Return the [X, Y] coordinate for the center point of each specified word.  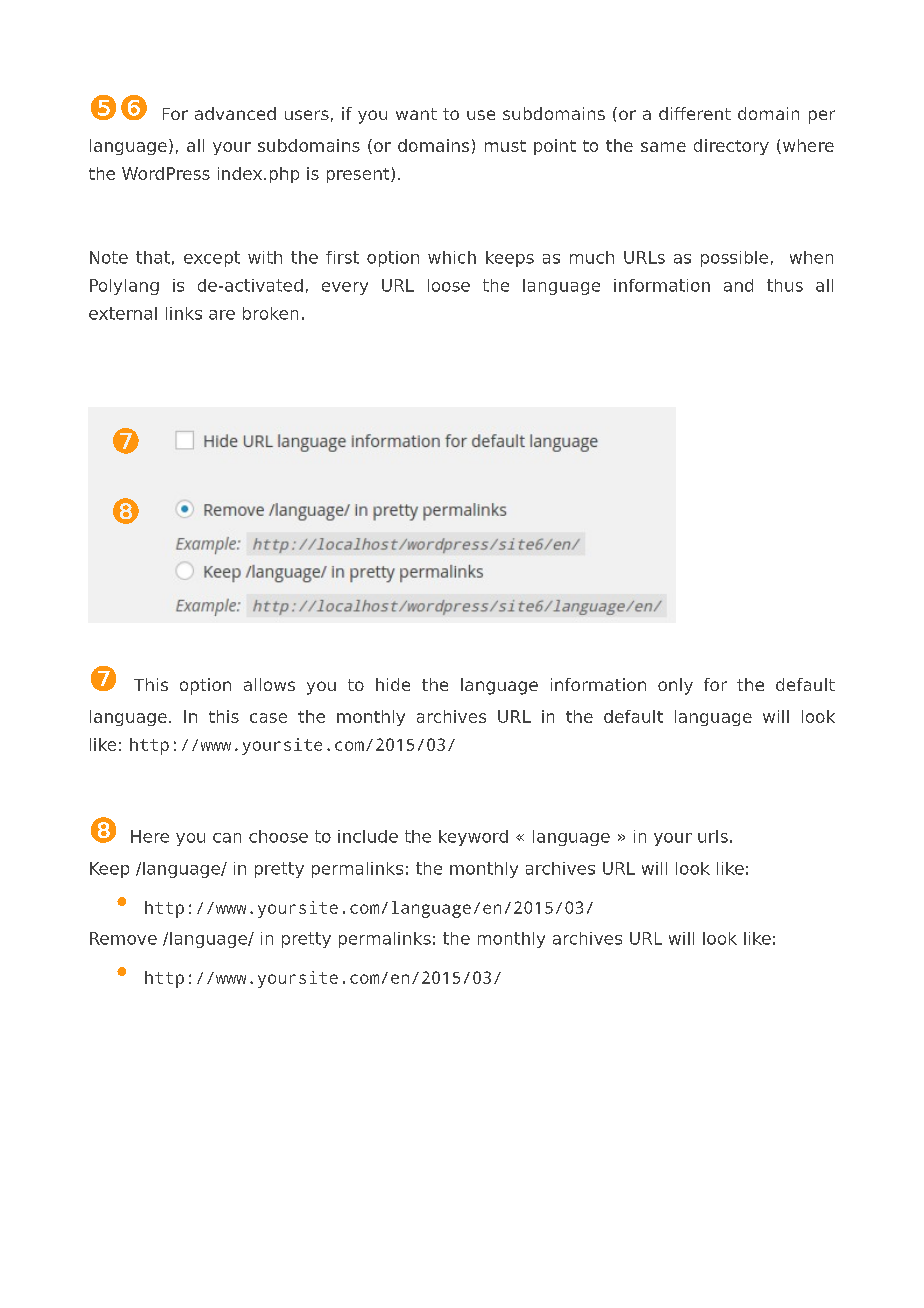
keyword [473, 838]
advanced [235, 113]
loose [449, 285]
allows [269, 684]
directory [731, 147]
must [505, 146]
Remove [123, 938]
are [222, 315]
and [738, 285]
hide [393, 684]
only [675, 686]
